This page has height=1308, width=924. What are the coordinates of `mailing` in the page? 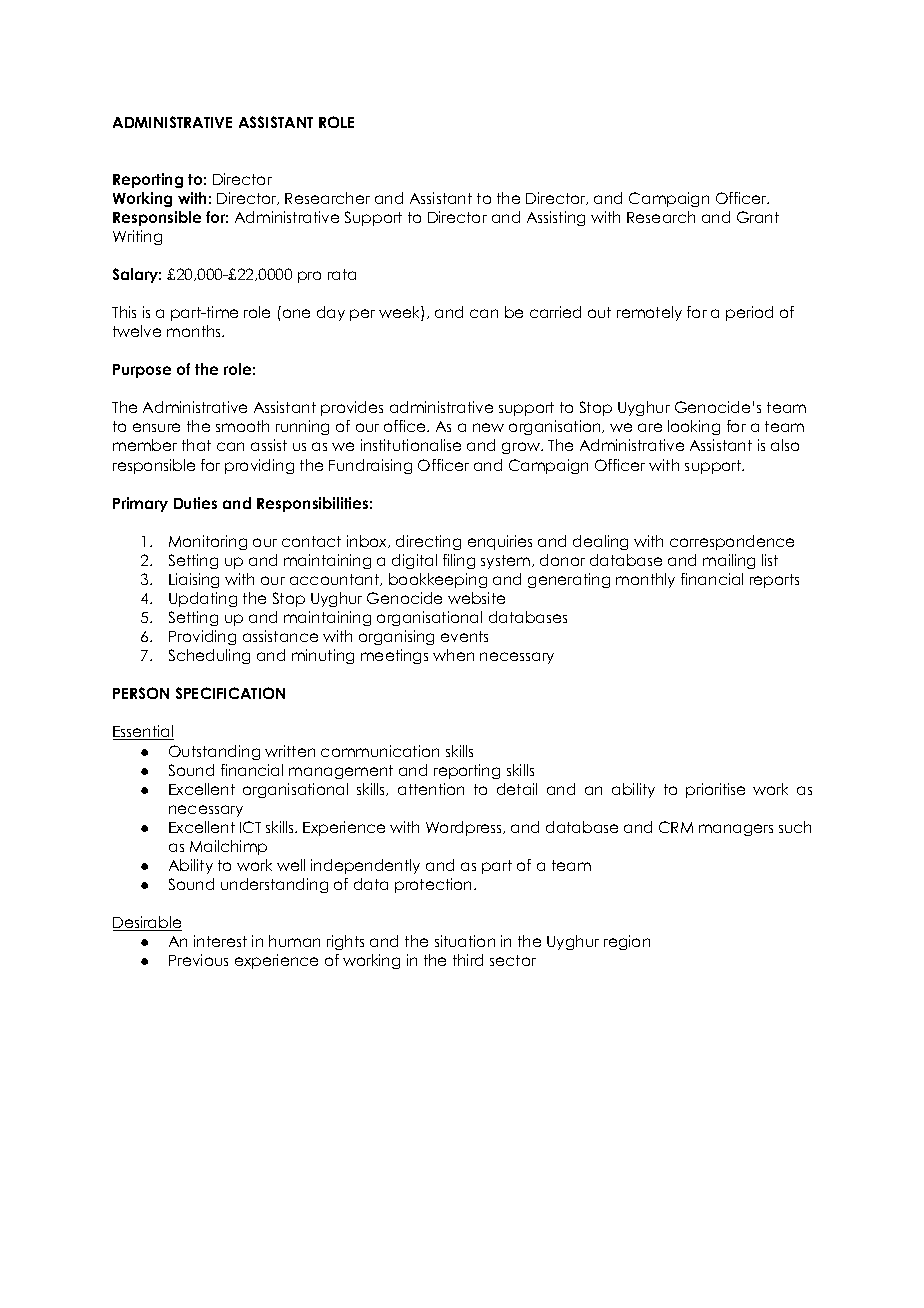 It's located at (729, 561).
